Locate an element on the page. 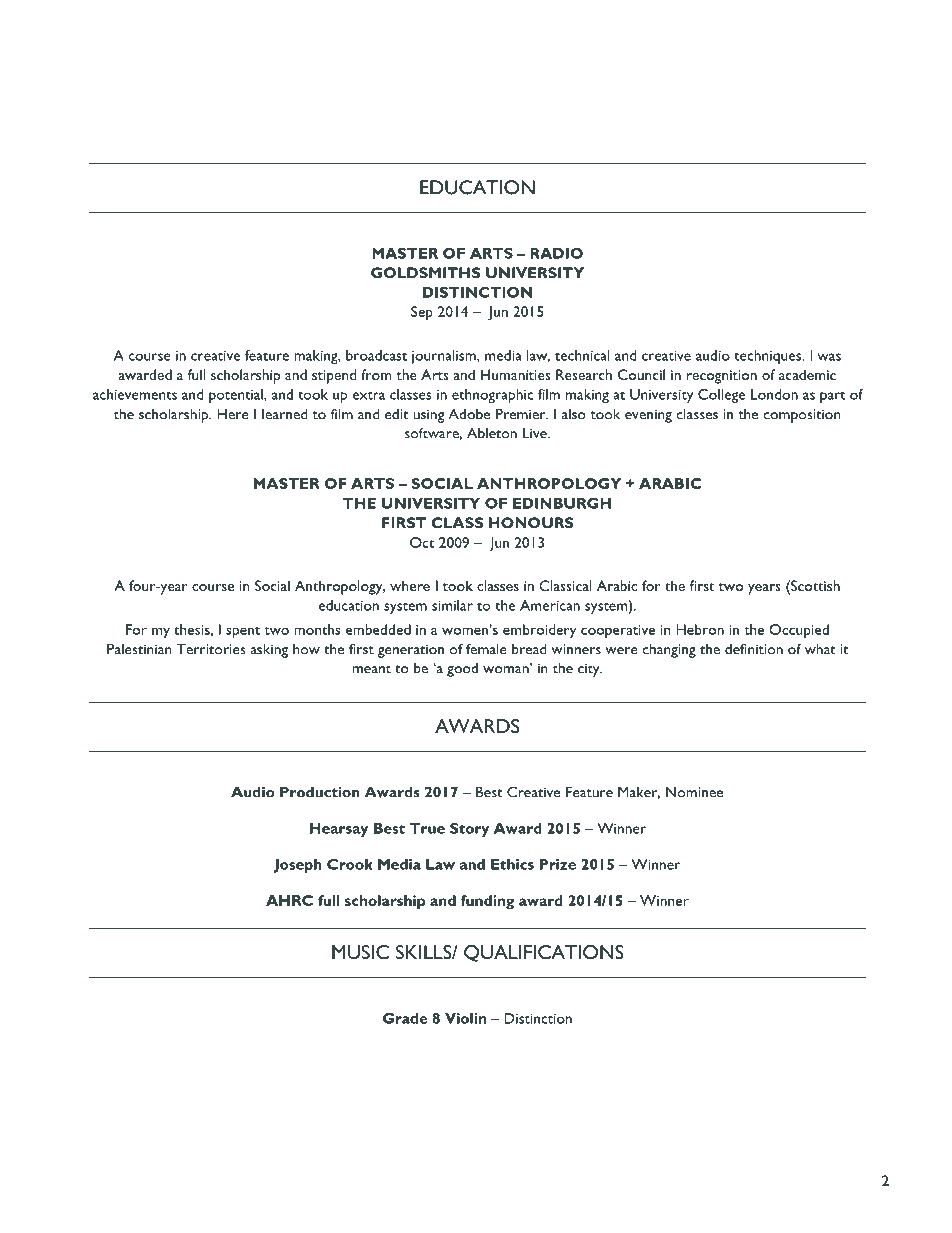  Story is located at coordinates (469, 830).
